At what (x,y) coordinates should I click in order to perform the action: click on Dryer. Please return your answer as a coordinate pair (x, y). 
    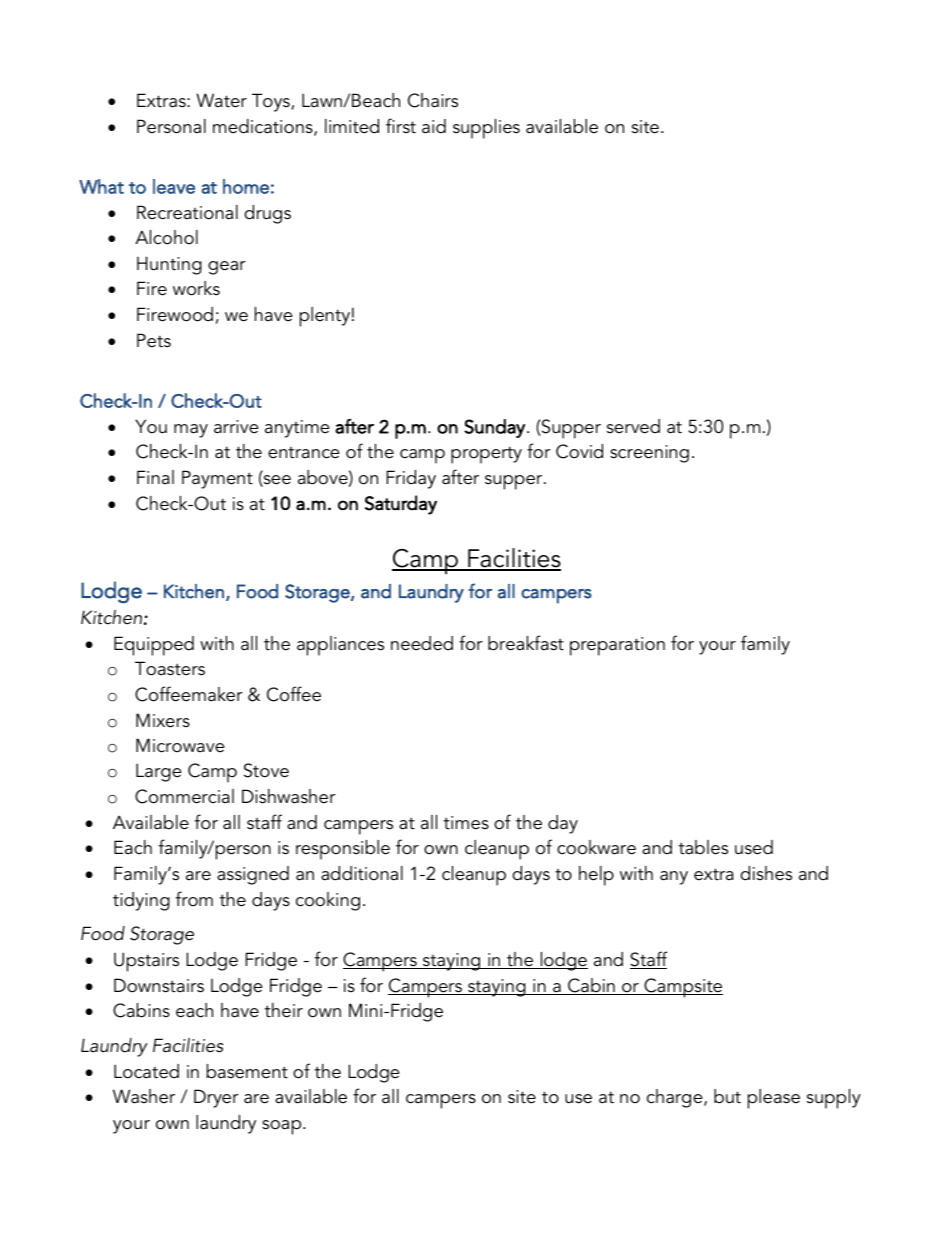
    Looking at the image, I should click on (216, 1098).
